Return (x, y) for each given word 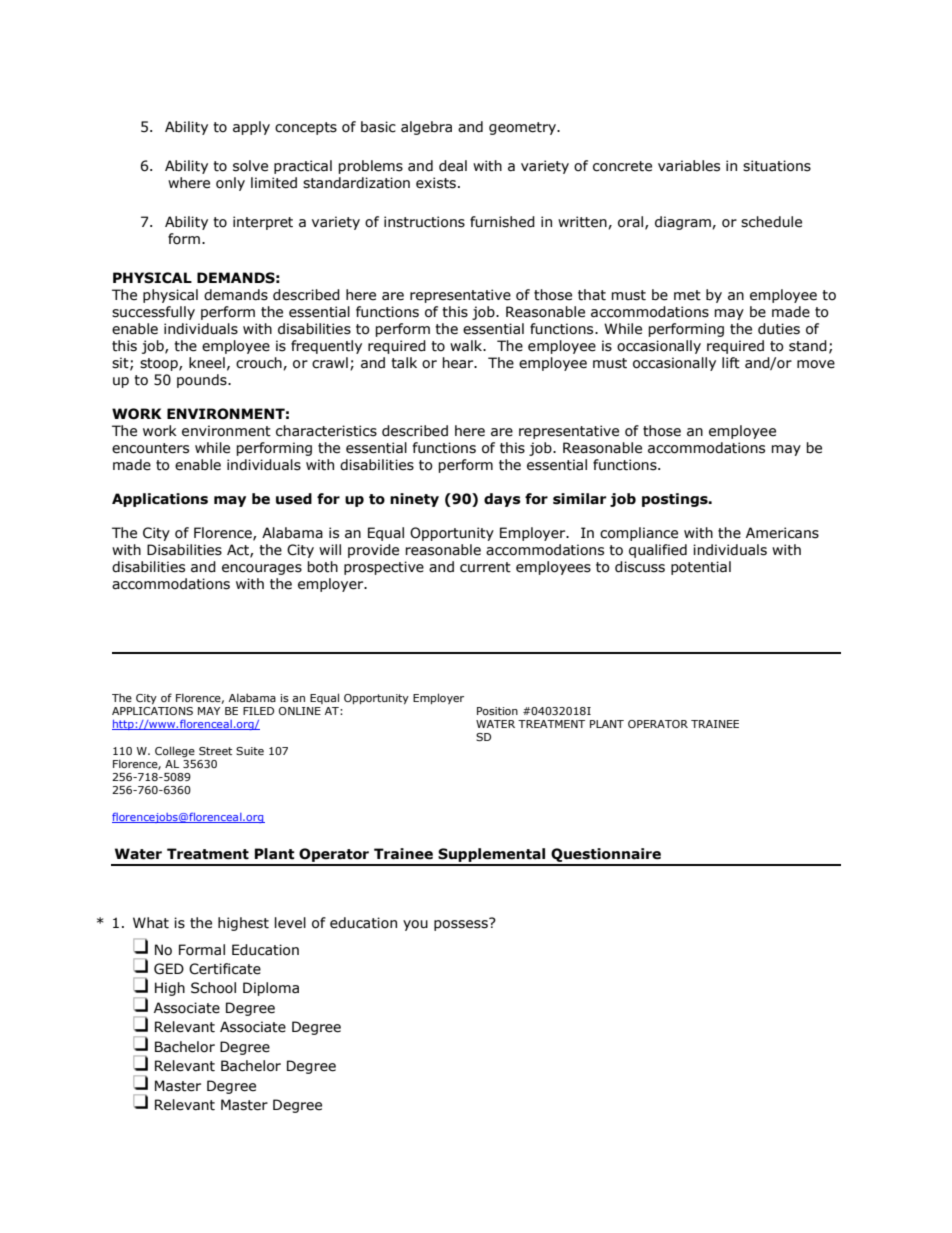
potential (701, 568)
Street (215, 751)
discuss (640, 567)
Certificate (225, 969)
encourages (262, 569)
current (485, 567)
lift (731, 363)
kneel (207, 363)
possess (462, 924)
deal (453, 166)
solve (250, 166)
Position (497, 711)
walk (467, 346)
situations (777, 166)
